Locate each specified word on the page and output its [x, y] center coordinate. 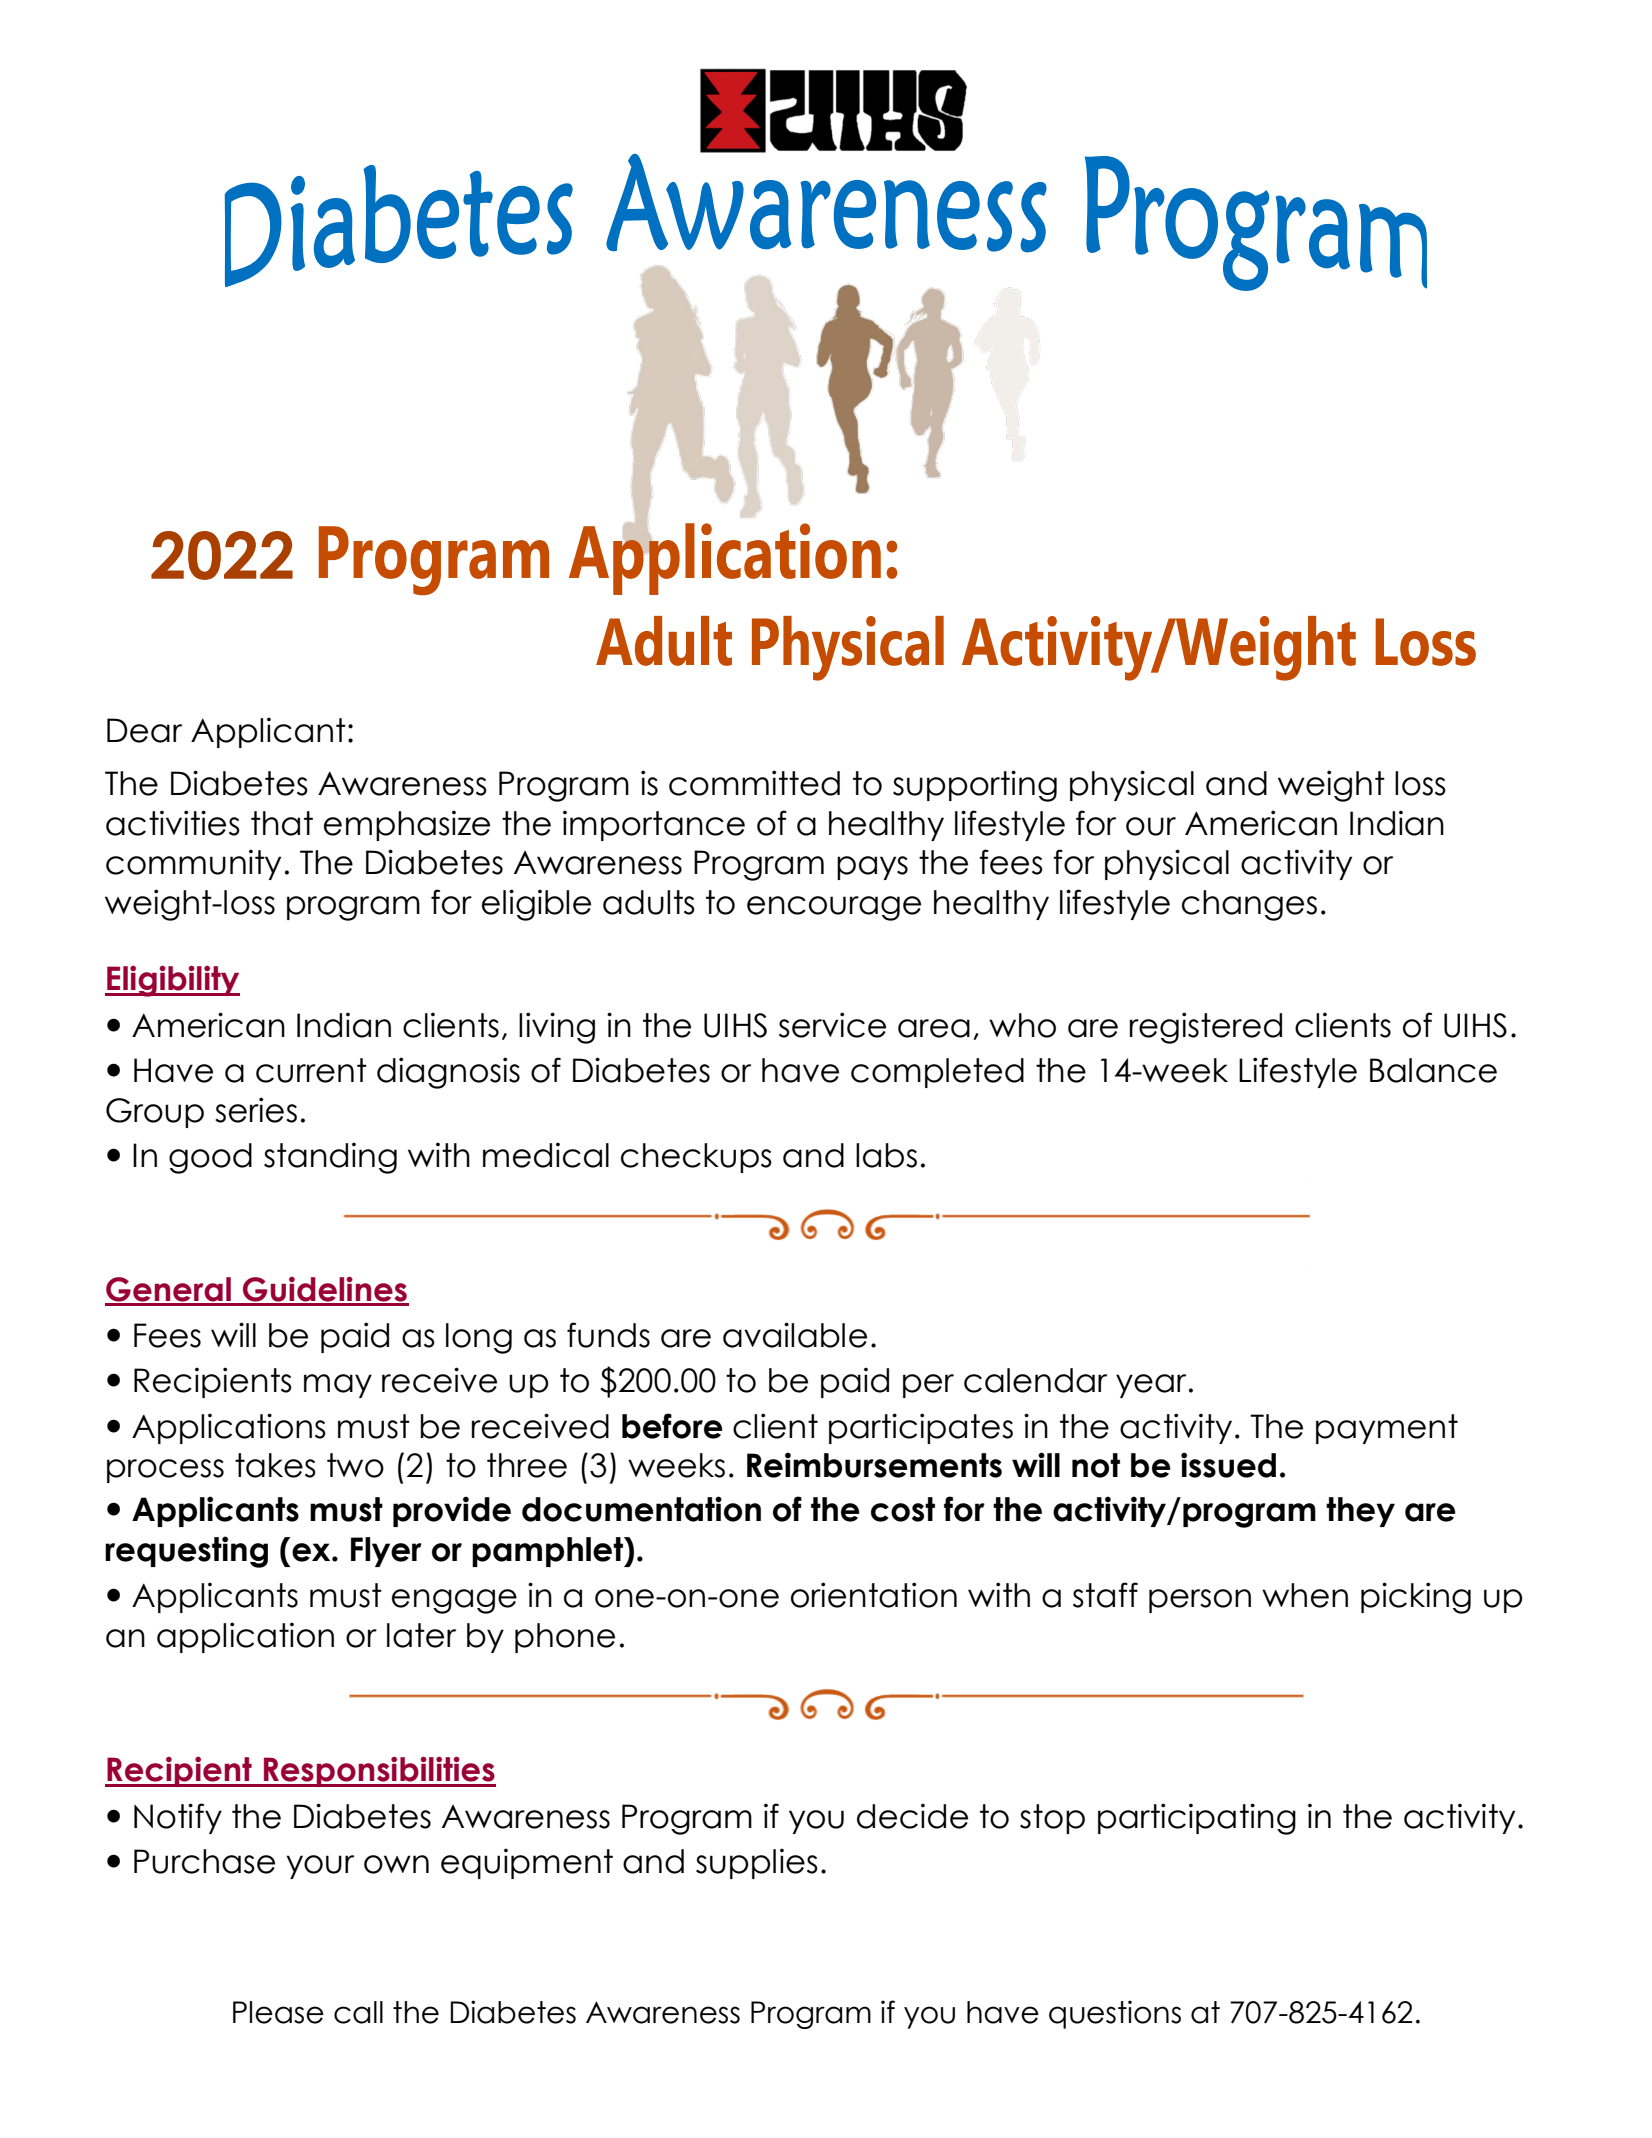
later [421, 1635]
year [1151, 1386]
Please [278, 2012]
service [832, 1025]
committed [754, 783]
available [795, 1335]
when [1305, 1595]
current [311, 1070]
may [338, 1386]
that [282, 823]
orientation [874, 1595]
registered [1206, 1028]
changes [1249, 905]
